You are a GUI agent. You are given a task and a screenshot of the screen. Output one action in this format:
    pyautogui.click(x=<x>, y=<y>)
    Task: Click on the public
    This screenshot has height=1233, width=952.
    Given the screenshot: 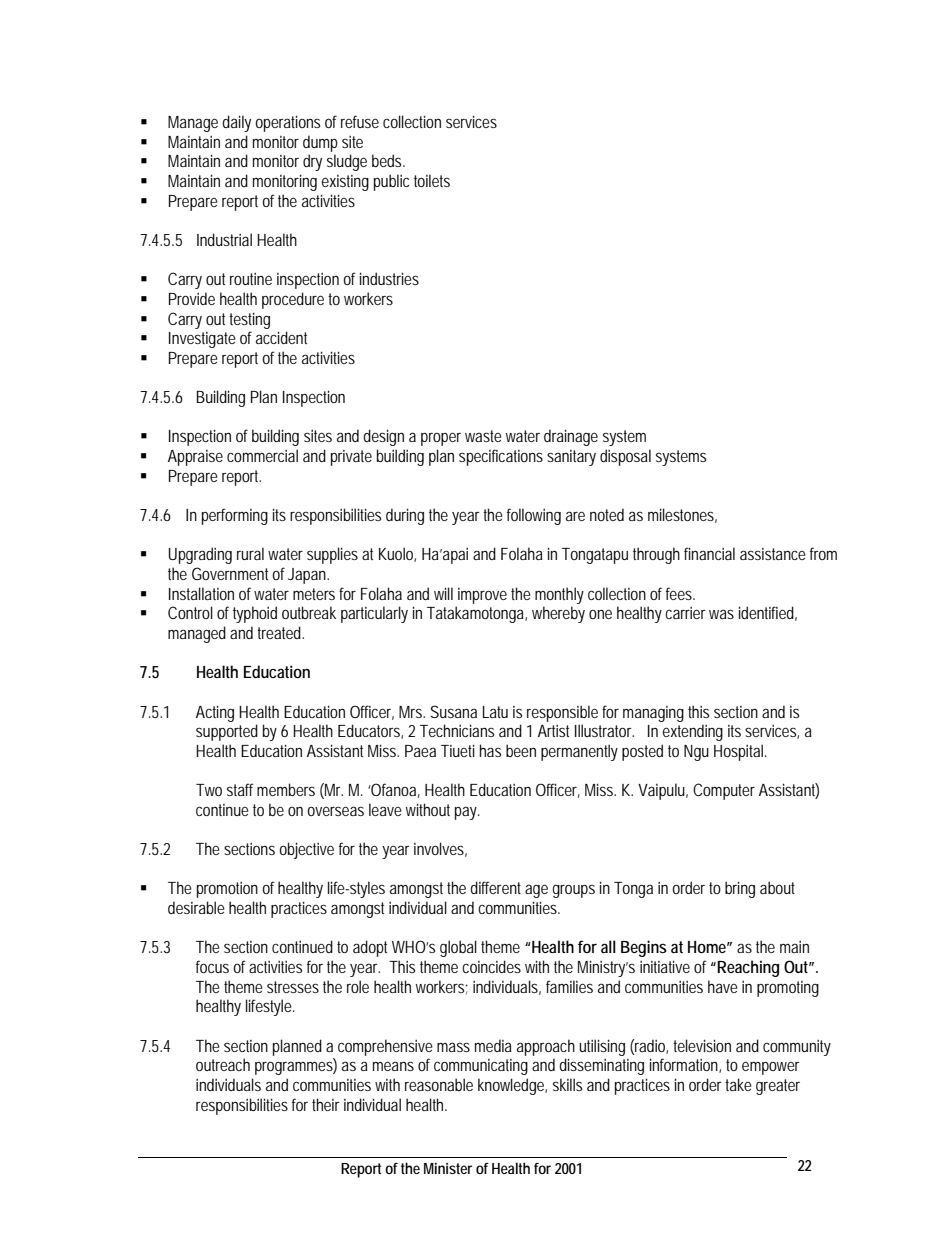 What is the action you would take?
    pyautogui.click(x=391, y=182)
